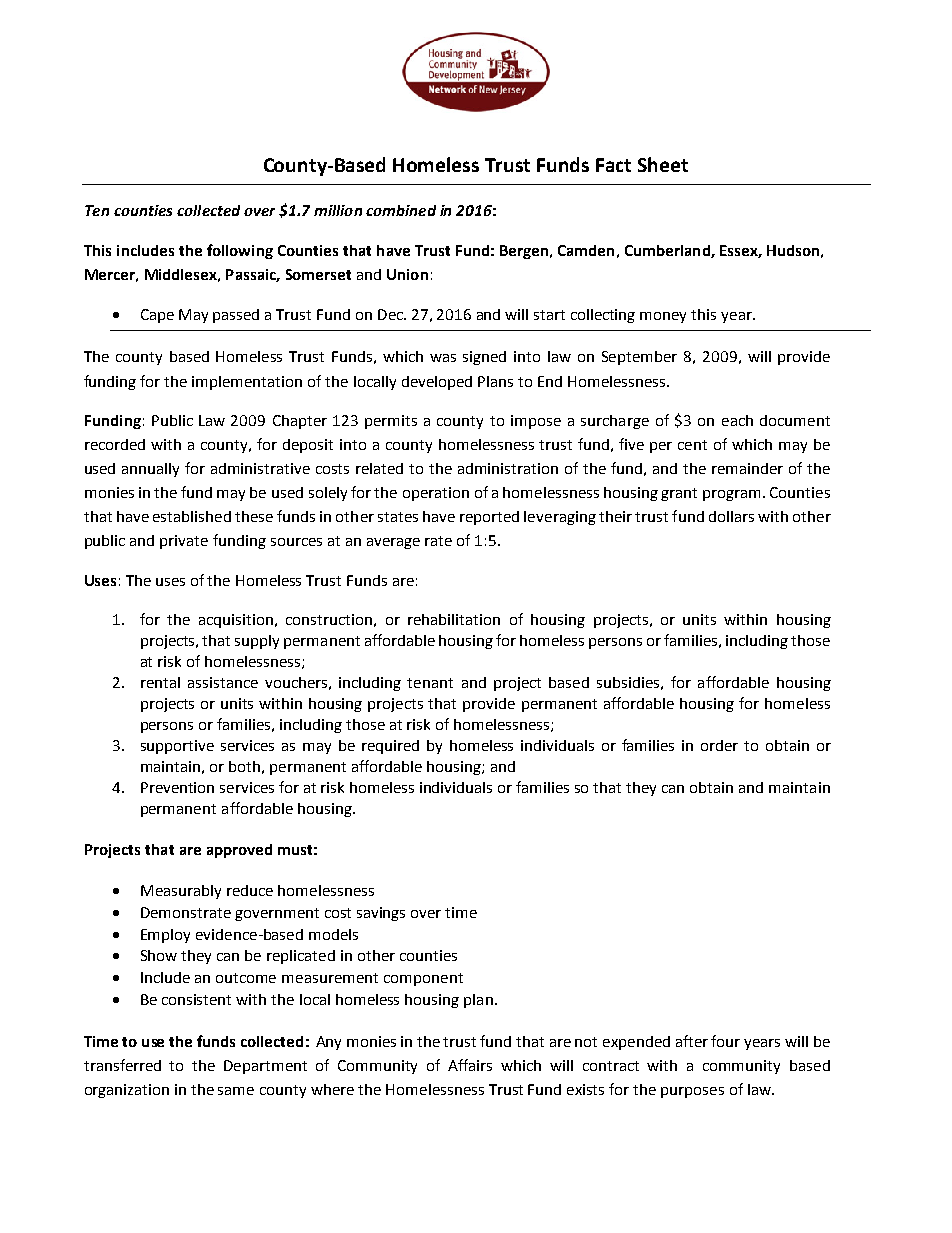  I want to click on combined, so click(401, 210).
